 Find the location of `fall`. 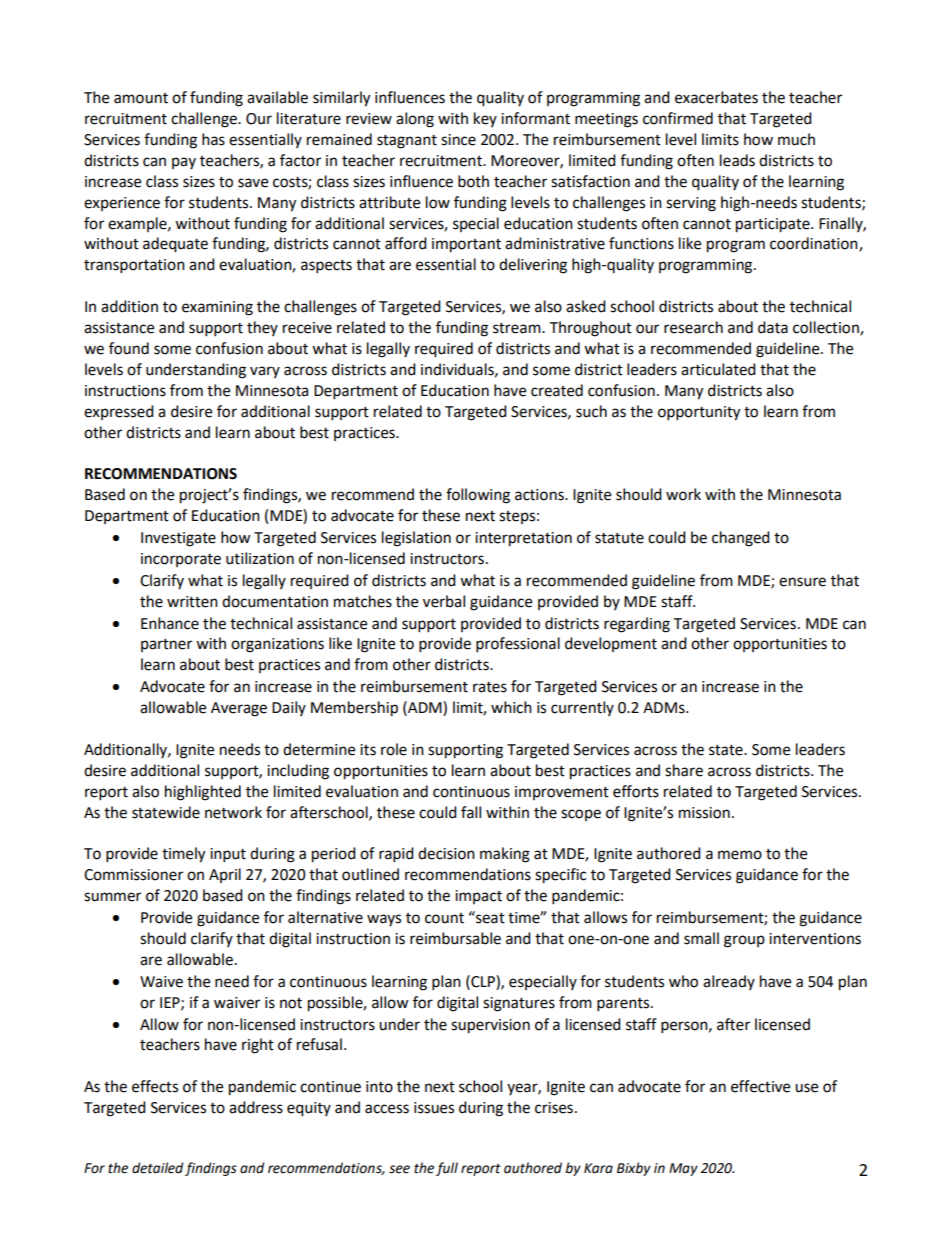

fall is located at coordinates (471, 812).
